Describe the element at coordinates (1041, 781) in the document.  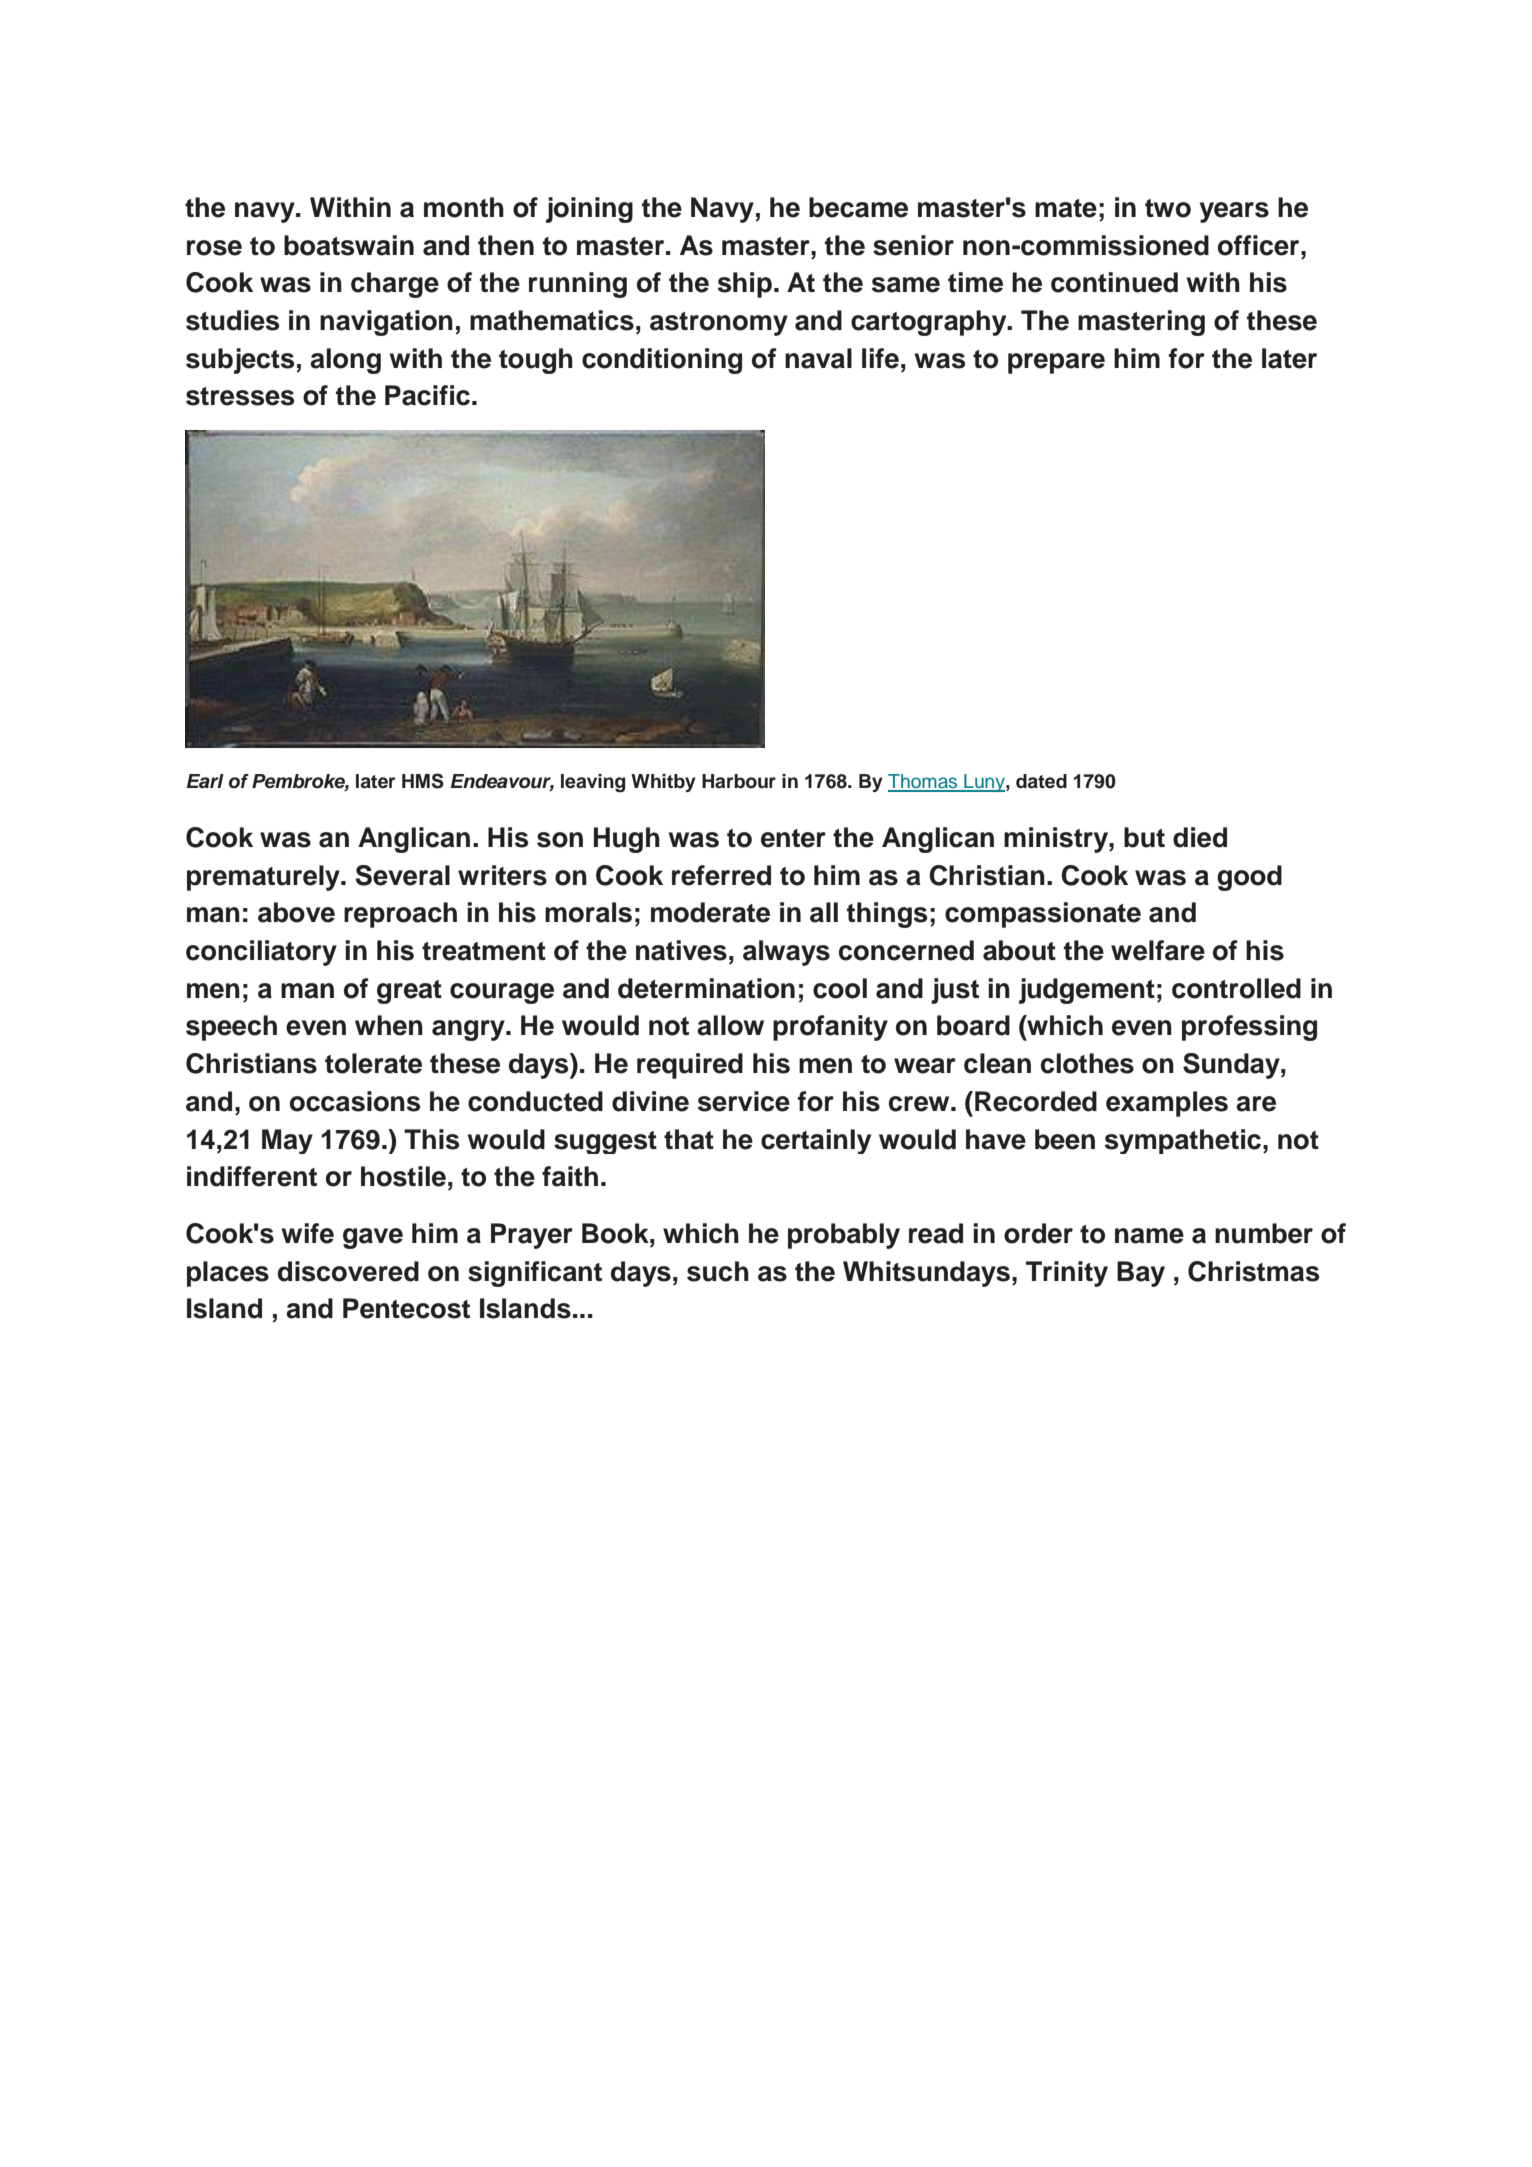
I see `dated` at that location.
